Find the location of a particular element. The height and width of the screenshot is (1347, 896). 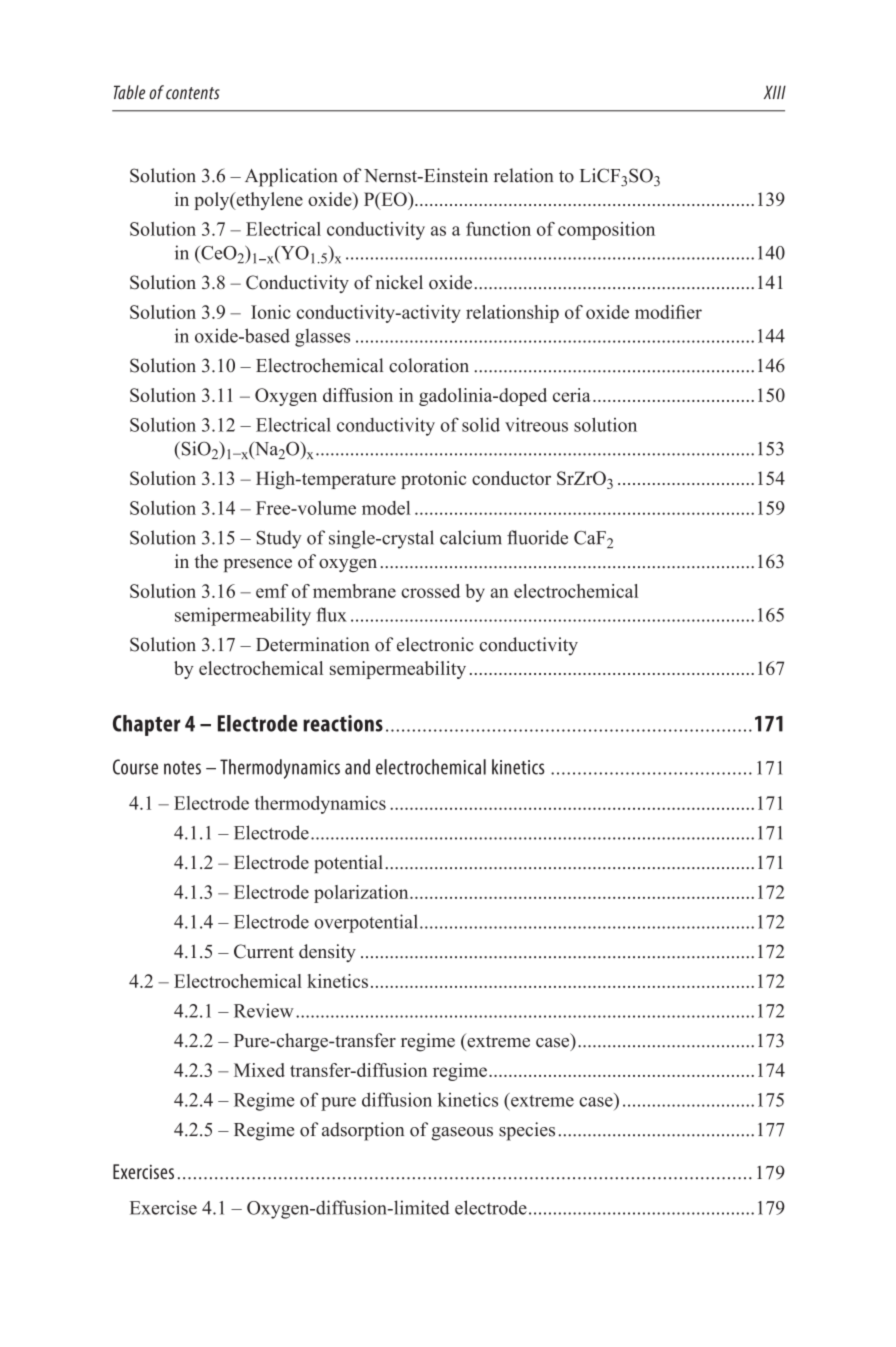

gaseous is located at coordinates (462, 1134).
